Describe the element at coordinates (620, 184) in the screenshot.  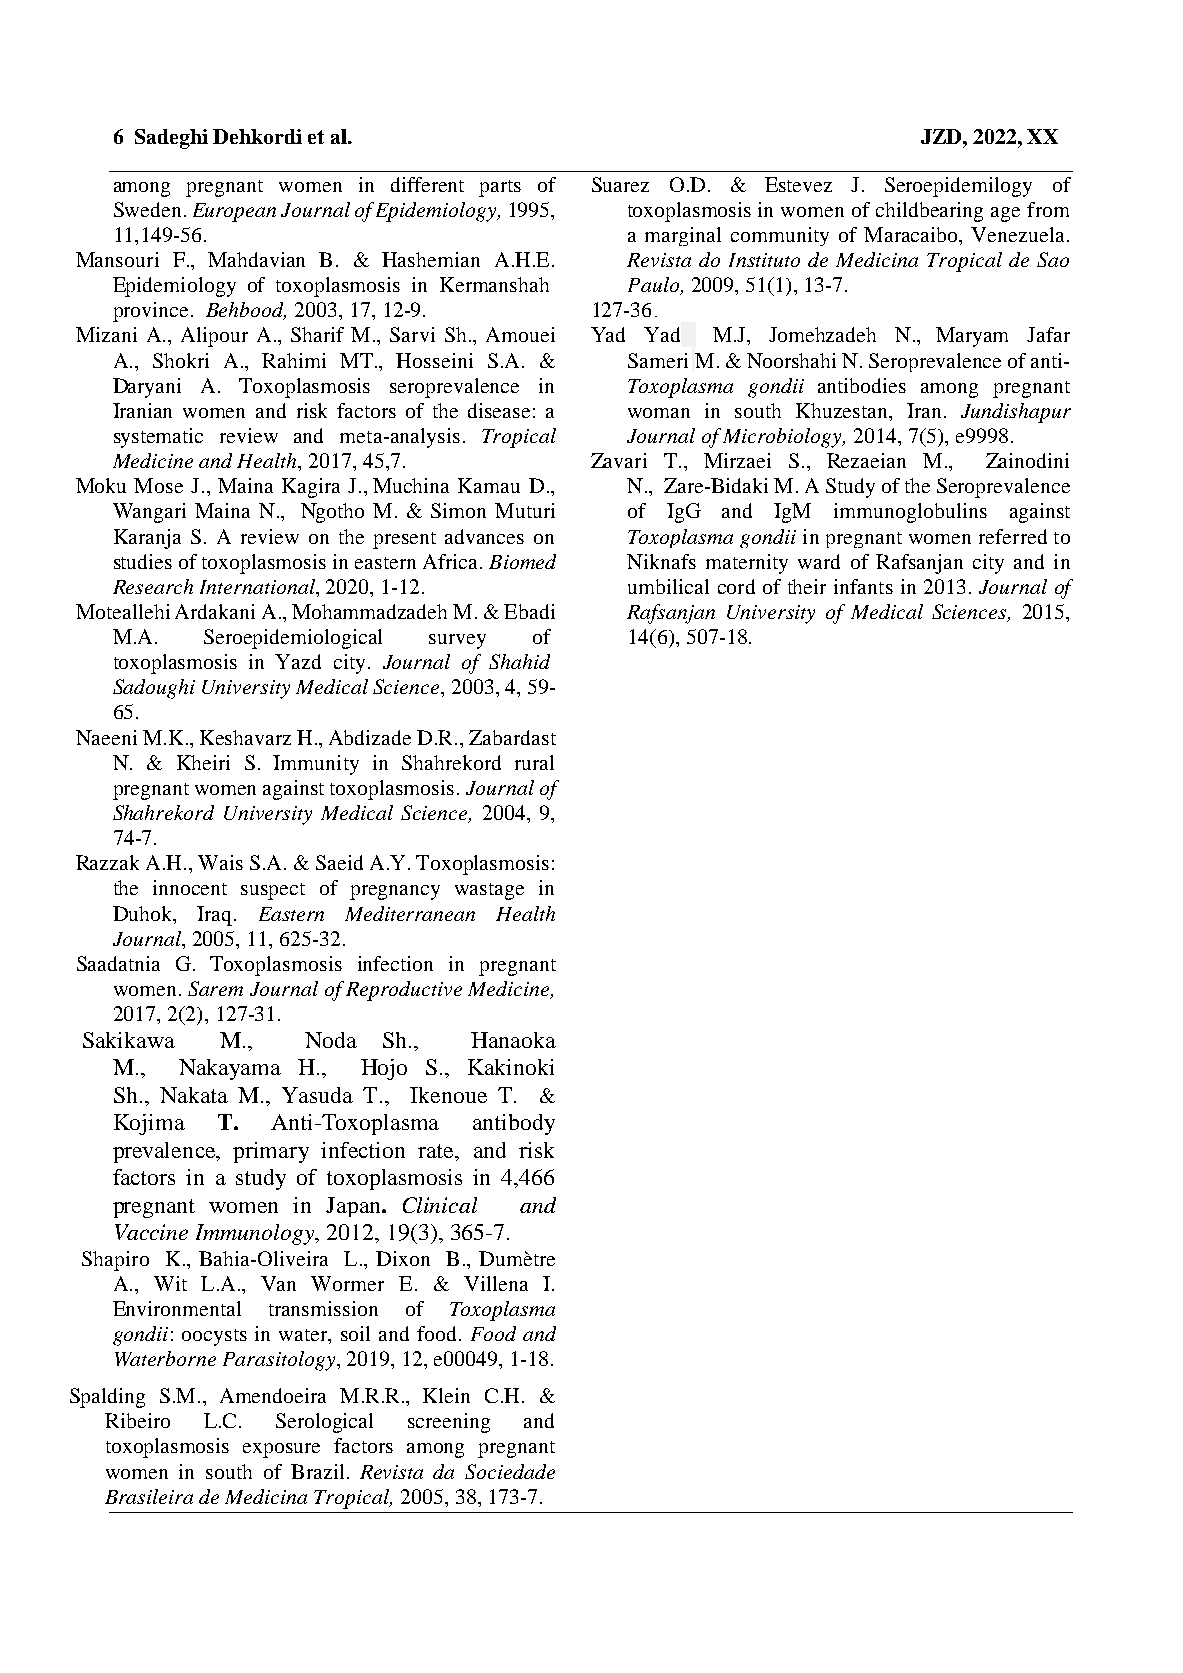
I see `Suarez` at that location.
